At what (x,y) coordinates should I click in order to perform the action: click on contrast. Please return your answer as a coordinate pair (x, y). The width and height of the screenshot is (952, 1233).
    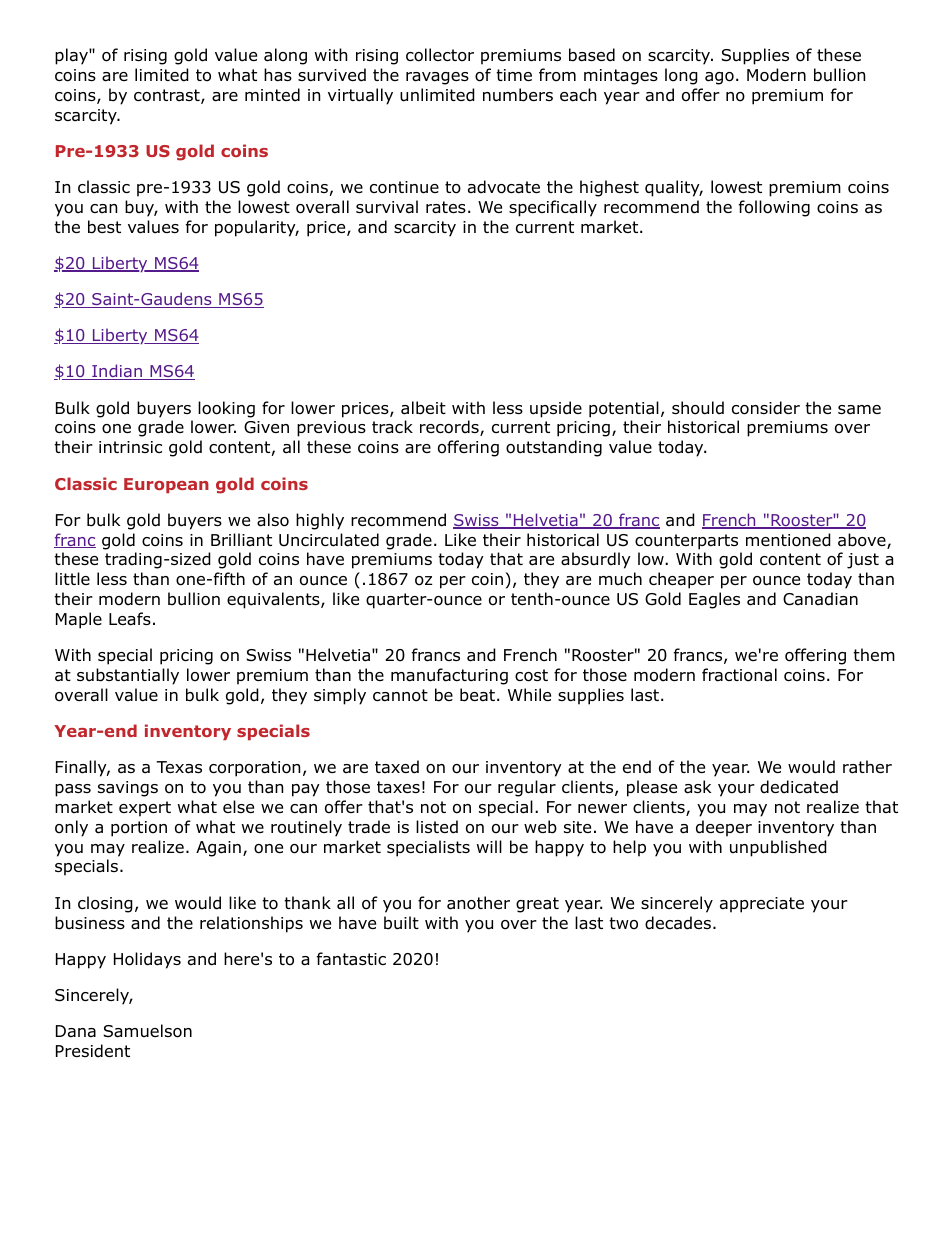
    Looking at the image, I should click on (168, 96).
